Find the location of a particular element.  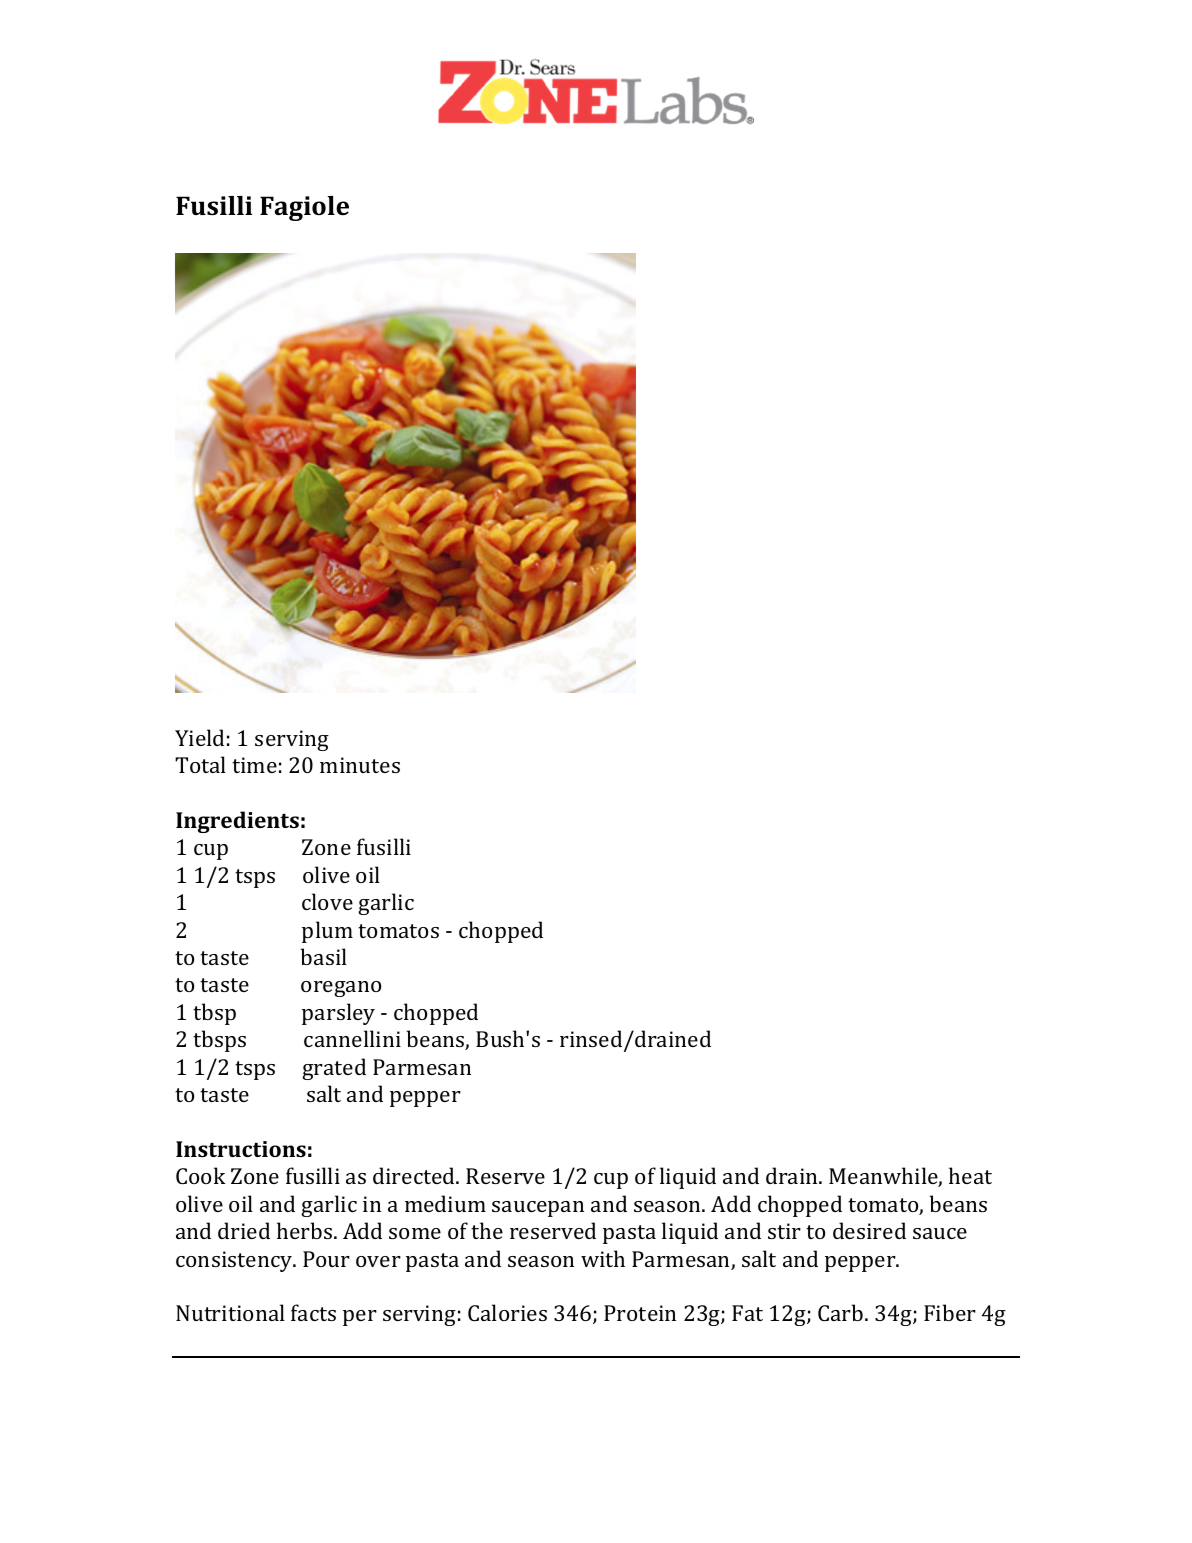

facts is located at coordinates (313, 1312).
